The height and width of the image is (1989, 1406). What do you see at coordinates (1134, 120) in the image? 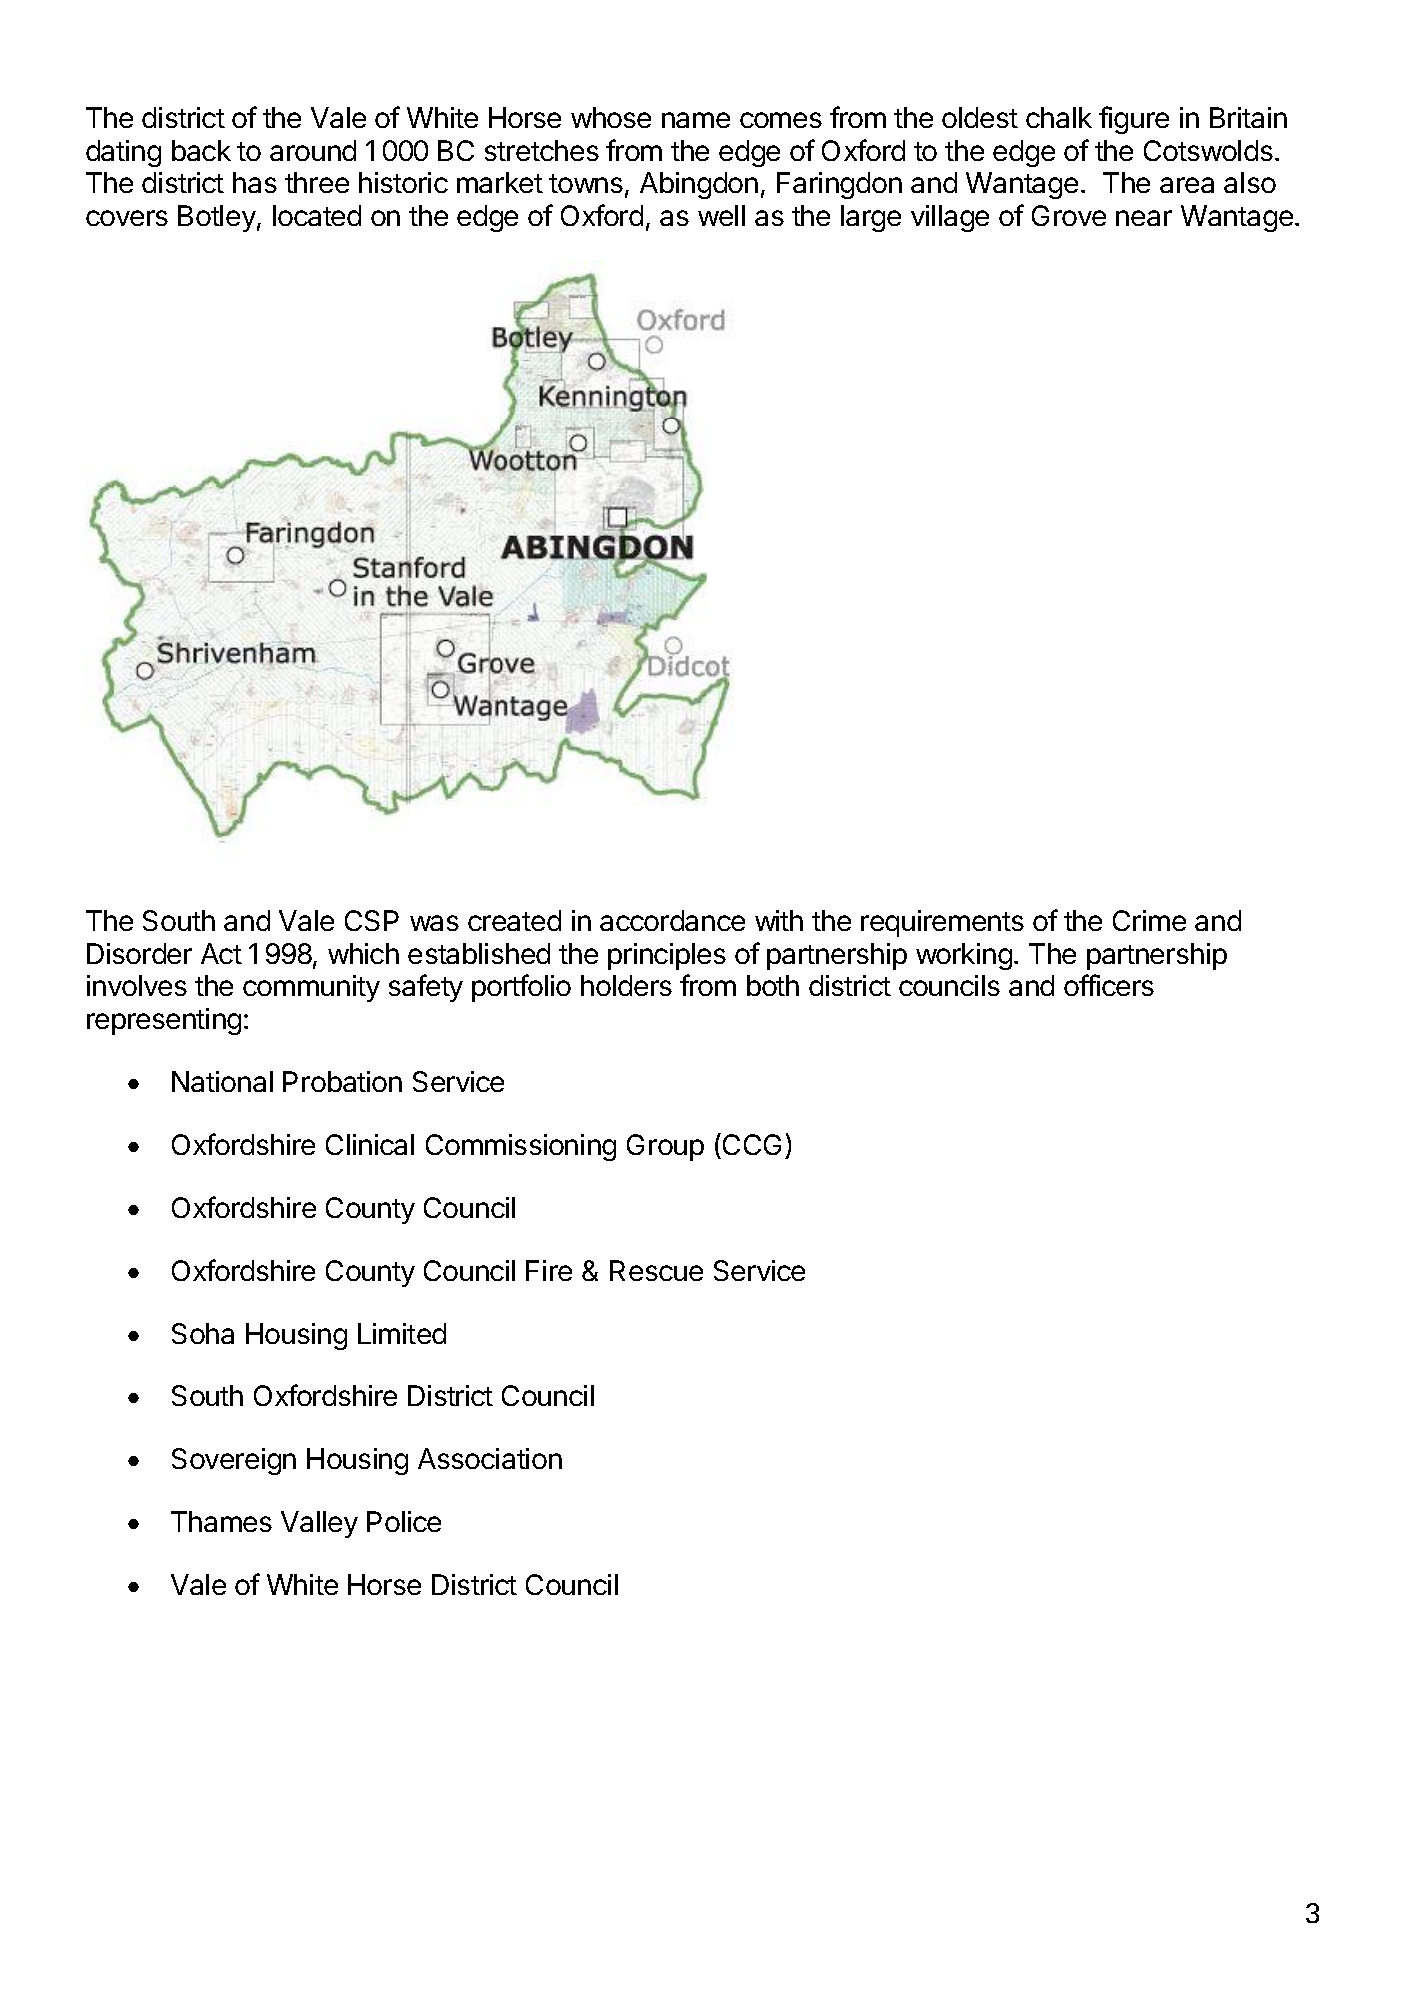
I see `figure` at bounding box center [1134, 120].
